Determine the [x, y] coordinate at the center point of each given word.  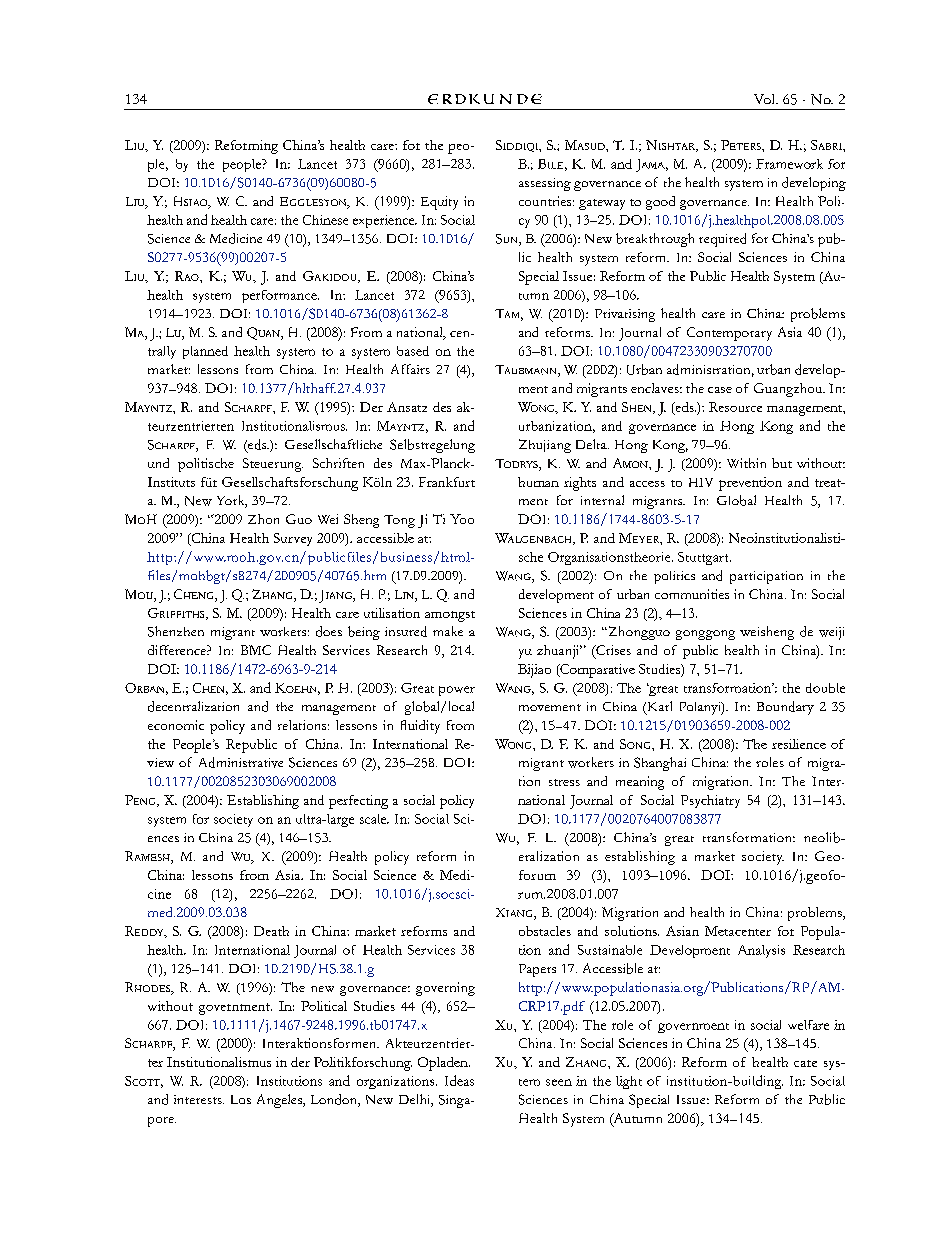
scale [374, 819]
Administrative [241, 762]
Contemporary [729, 334]
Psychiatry [710, 801]
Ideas [459, 1080]
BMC [256, 650]
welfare [808, 1025]
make [448, 631]
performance [280, 296]
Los [241, 1099]
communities [692, 594]
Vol [765, 99]
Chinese [325, 220]
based [413, 351]
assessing [545, 184]
